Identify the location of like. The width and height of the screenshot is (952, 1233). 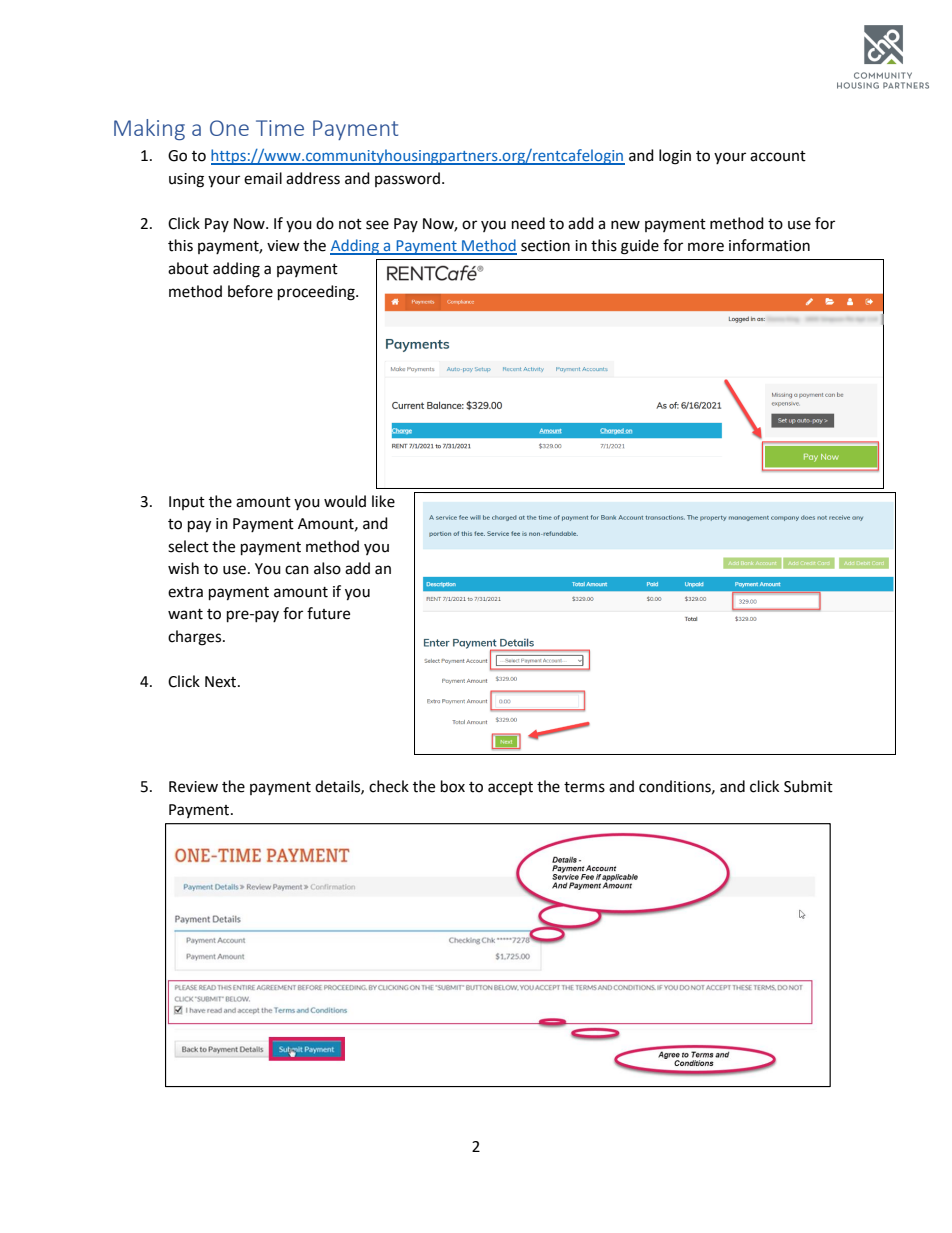
(383, 501).
